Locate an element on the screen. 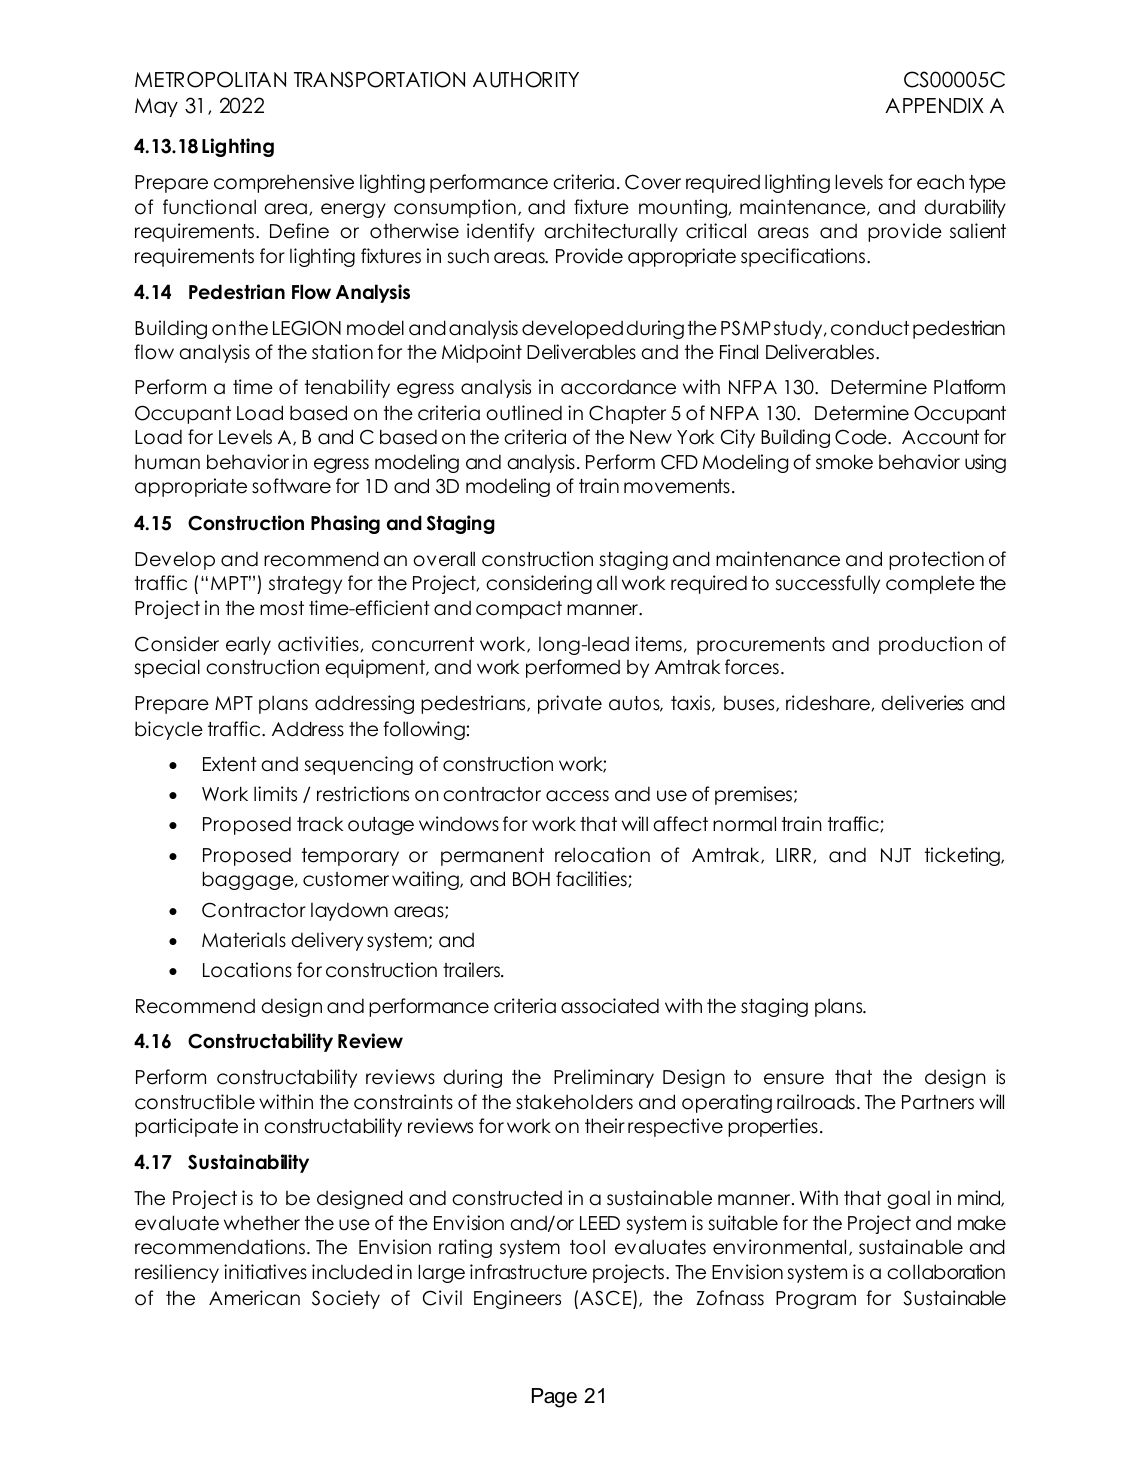 The image size is (1140, 1475). American is located at coordinates (254, 1298).
